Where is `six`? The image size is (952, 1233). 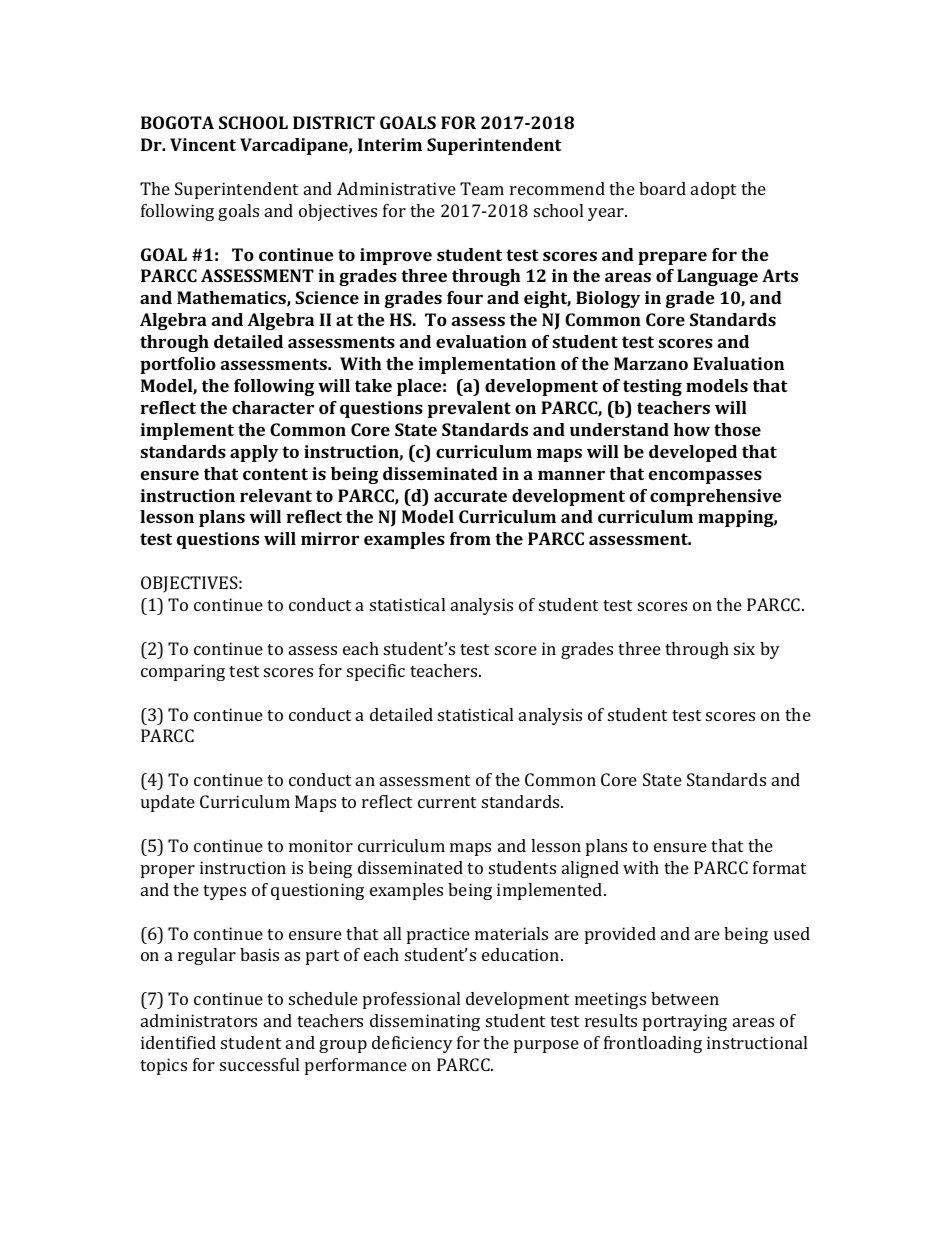 six is located at coordinates (744, 648).
